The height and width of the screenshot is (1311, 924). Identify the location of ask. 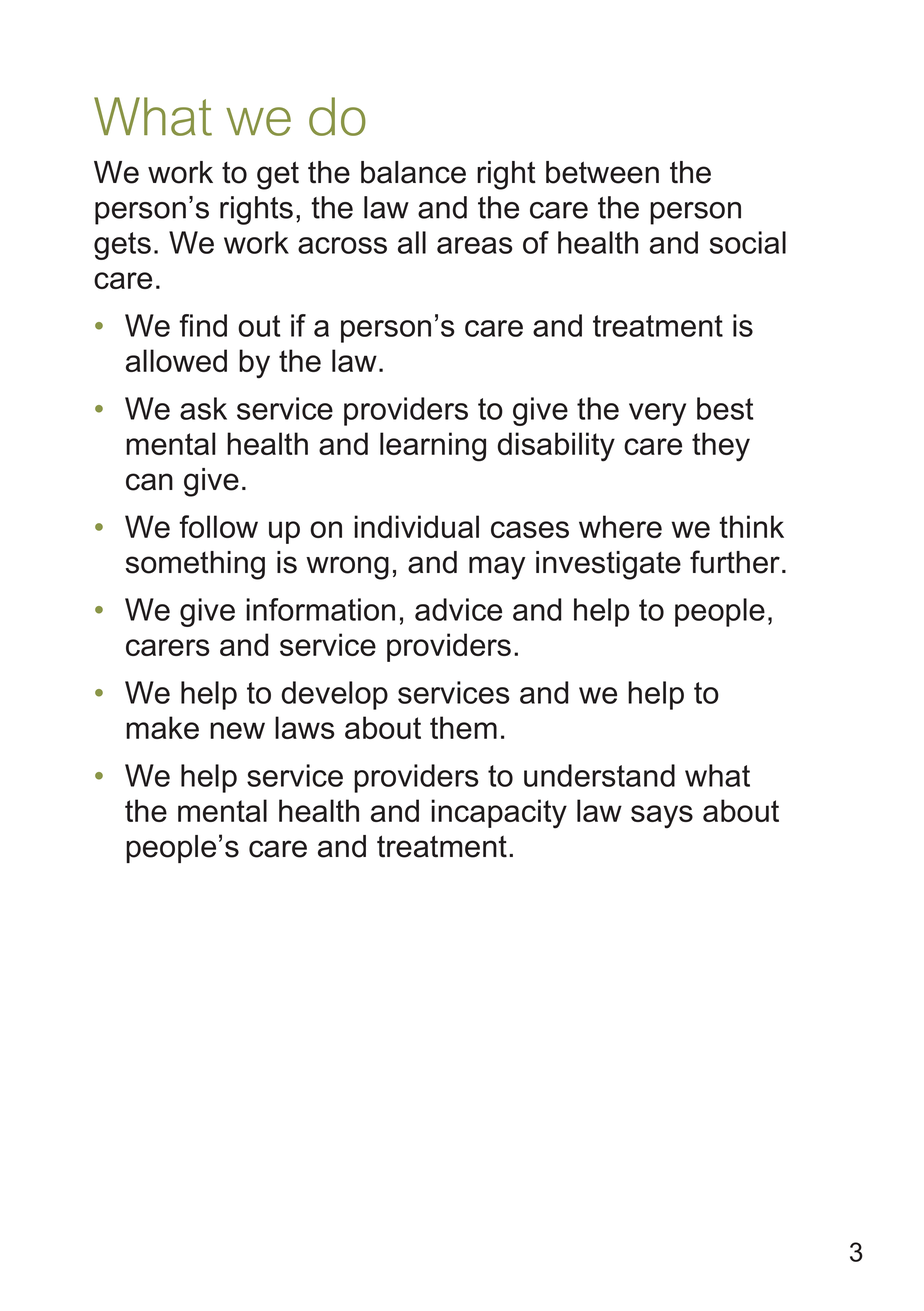
(203, 408).
